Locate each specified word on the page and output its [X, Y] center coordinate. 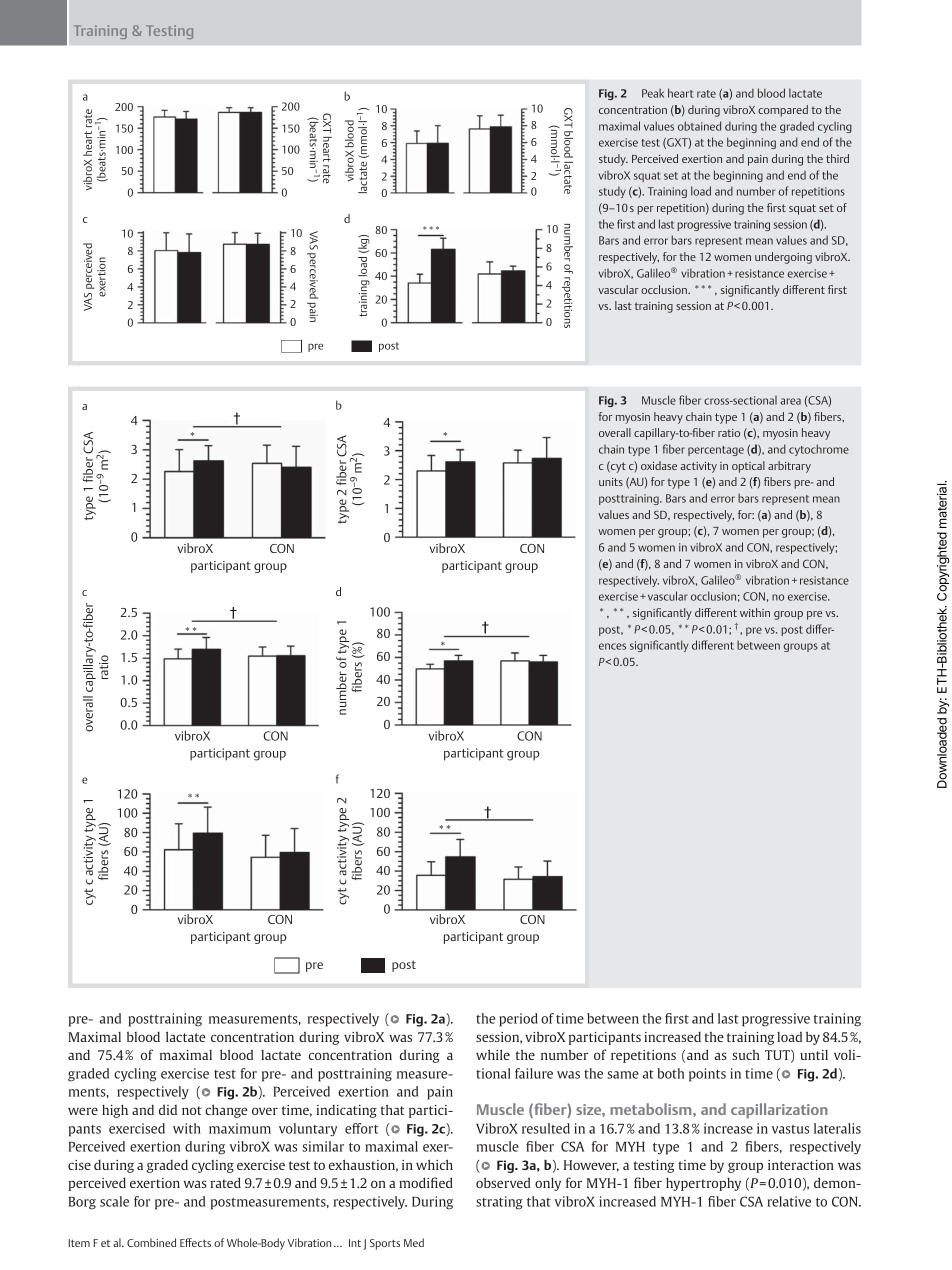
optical [748, 467]
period [518, 1020]
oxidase [659, 465]
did [168, 1109]
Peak [653, 93]
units [611, 482]
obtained [699, 126]
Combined [151, 1242]
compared [783, 111]
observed [503, 1182]
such [746, 1055]
